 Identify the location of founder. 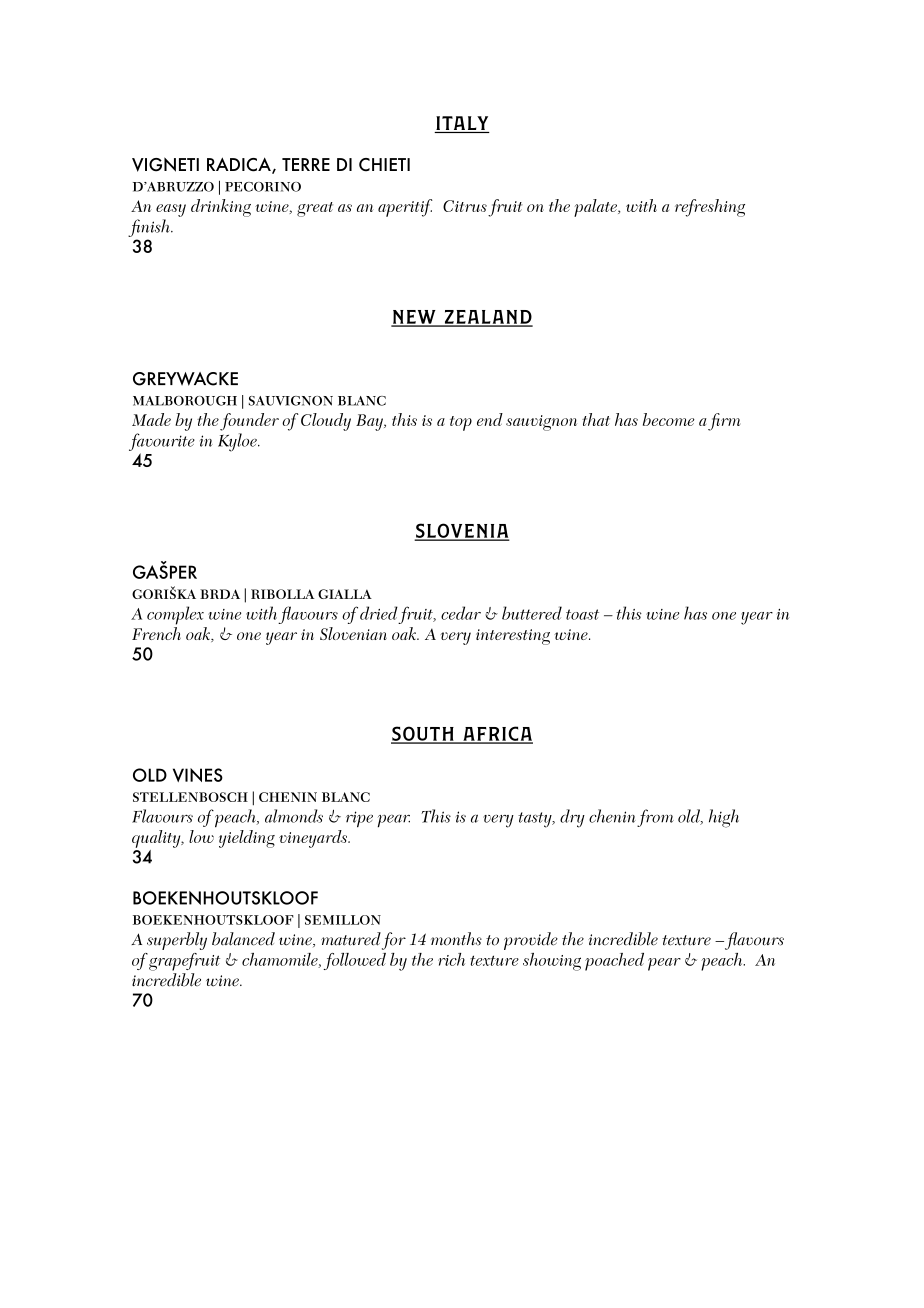
(249, 422).
